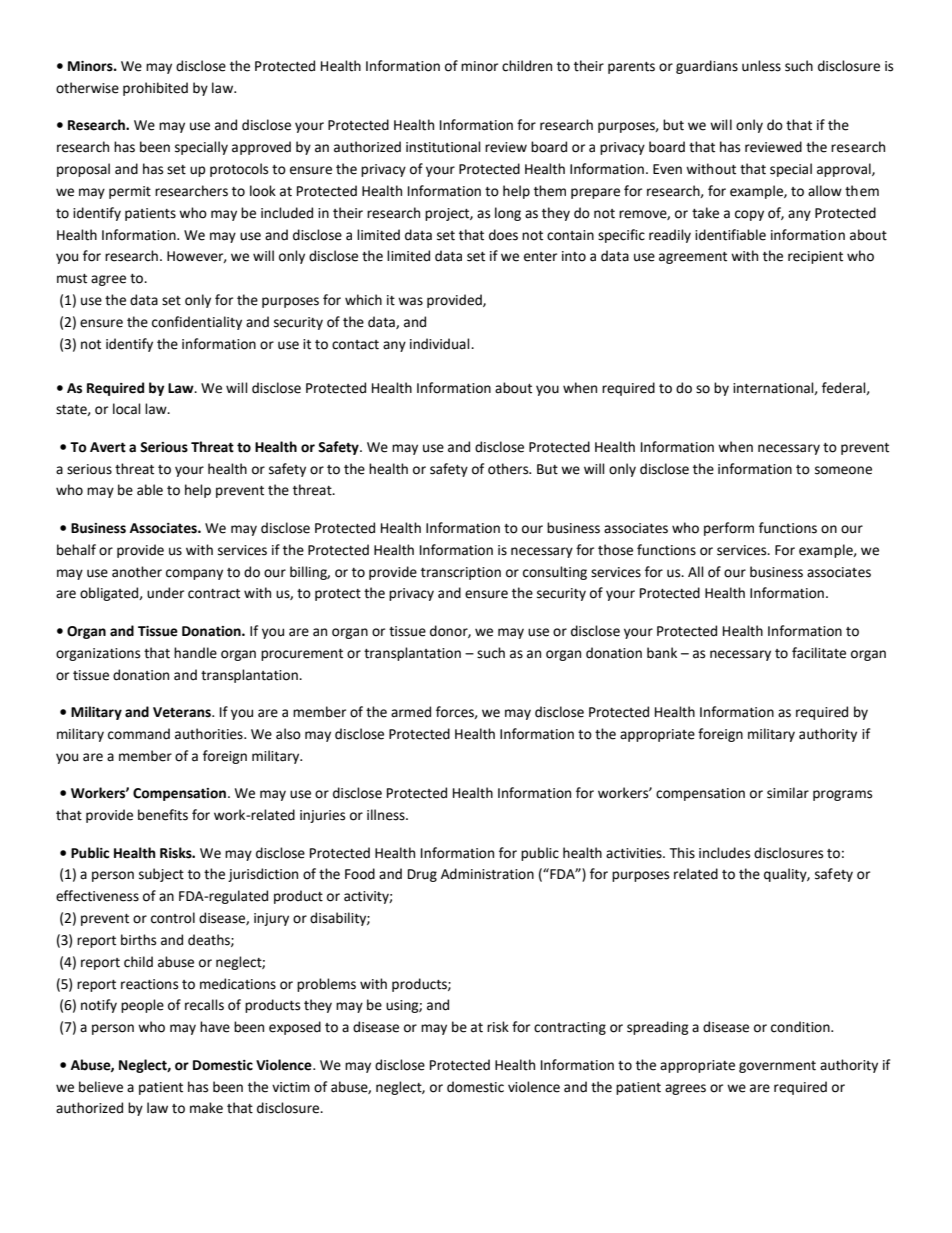 The image size is (952, 1233). What do you see at coordinates (411, 712) in the image?
I see `armed` at bounding box center [411, 712].
